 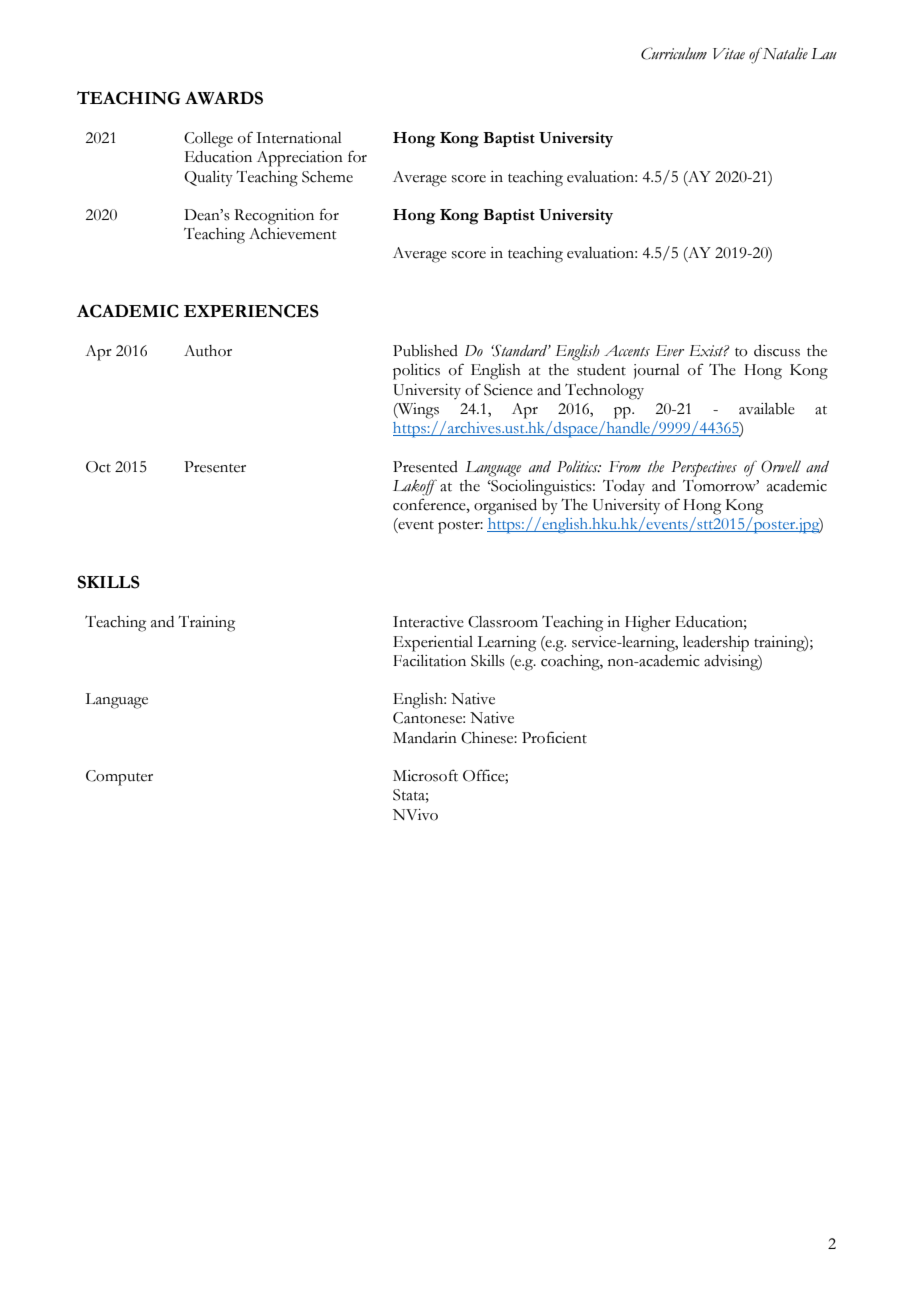 I want to click on EXPERIENCES, so click(x=251, y=311).
